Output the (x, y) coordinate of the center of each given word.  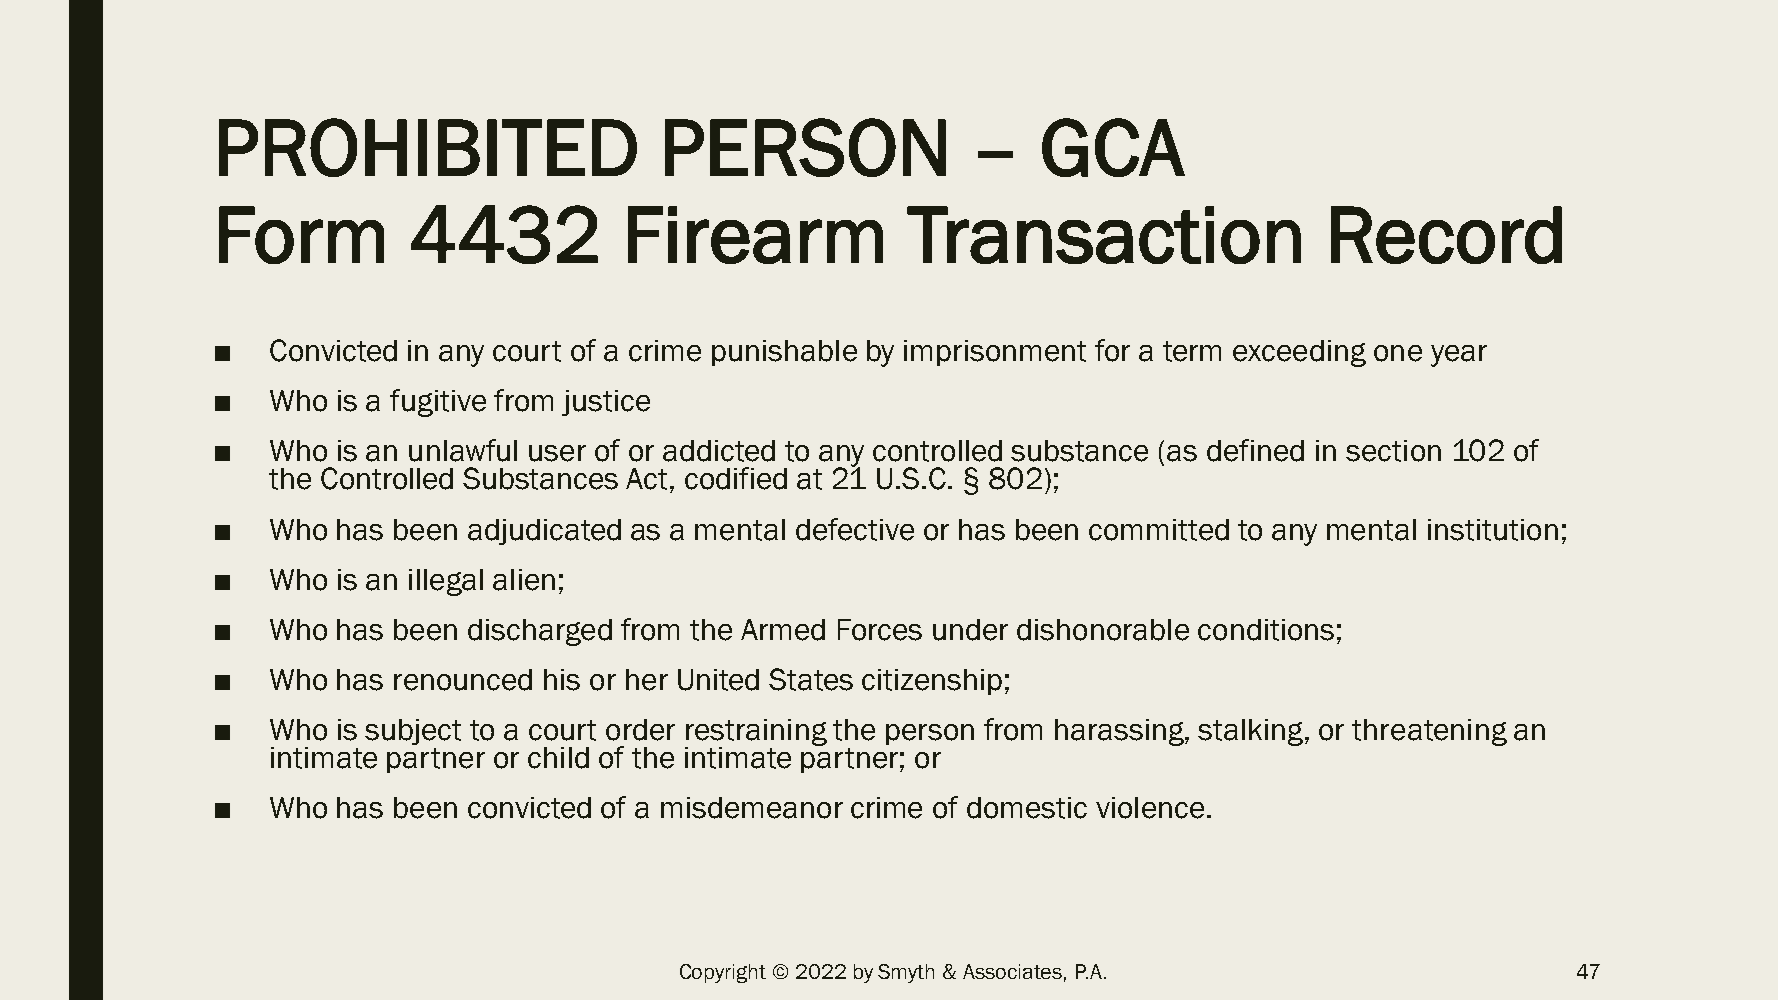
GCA (1113, 147)
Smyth (906, 973)
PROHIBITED (428, 147)
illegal (446, 582)
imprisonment (995, 353)
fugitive (438, 403)
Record (1446, 235)
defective (855, 529)
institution (1493, 530)
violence (1150, 808)
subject (413, 732)
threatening (1429, 732)
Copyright (723, 973)
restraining (756, 734)
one (1398, 353)
